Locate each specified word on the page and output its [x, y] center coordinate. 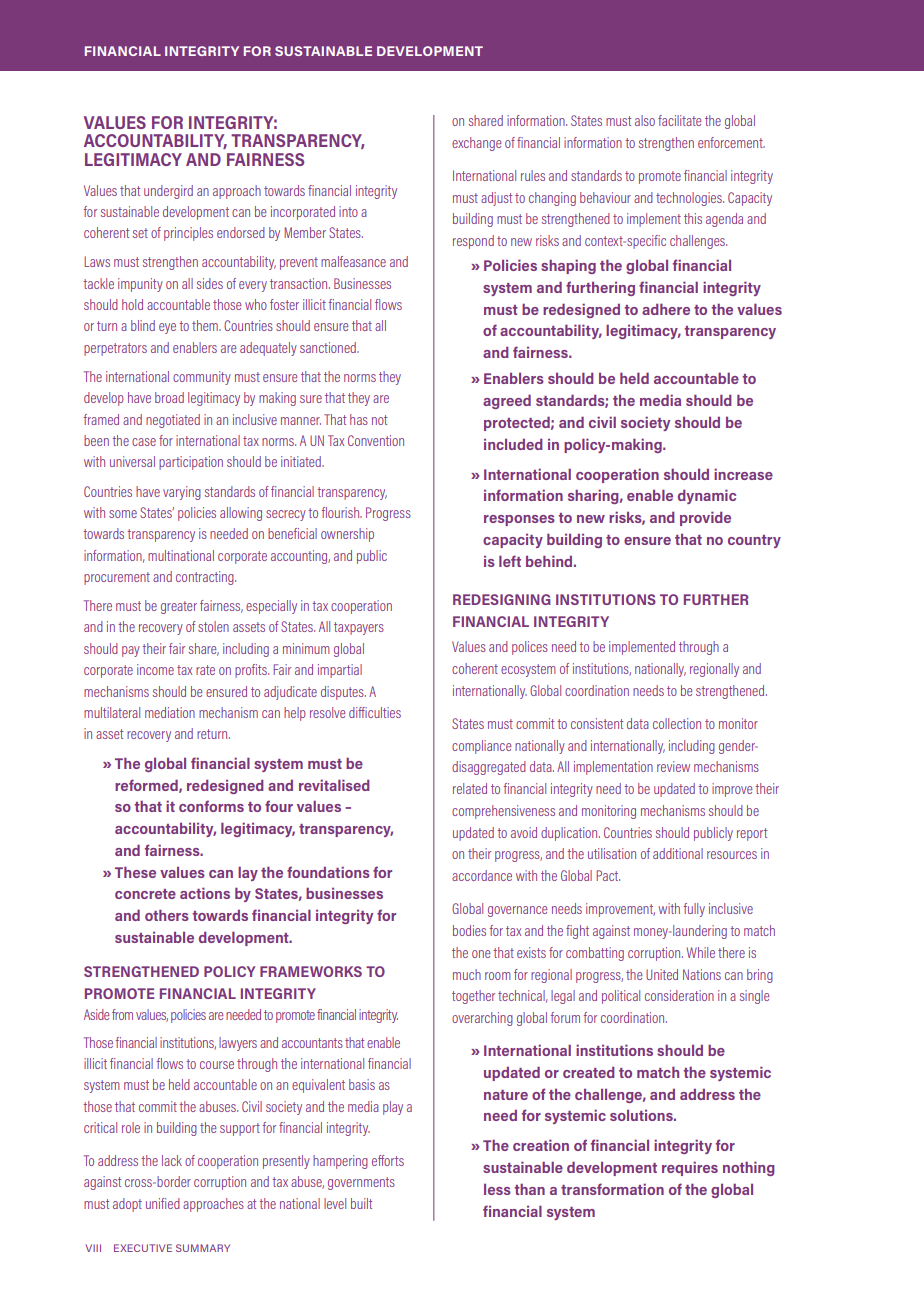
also [645, 120]
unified [163, 1203]
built [362, 1203]
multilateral [112, 712]
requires [690, 1168]
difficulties [375, 712]
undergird [168, 192]
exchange [476, 144]
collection [677, 723]
